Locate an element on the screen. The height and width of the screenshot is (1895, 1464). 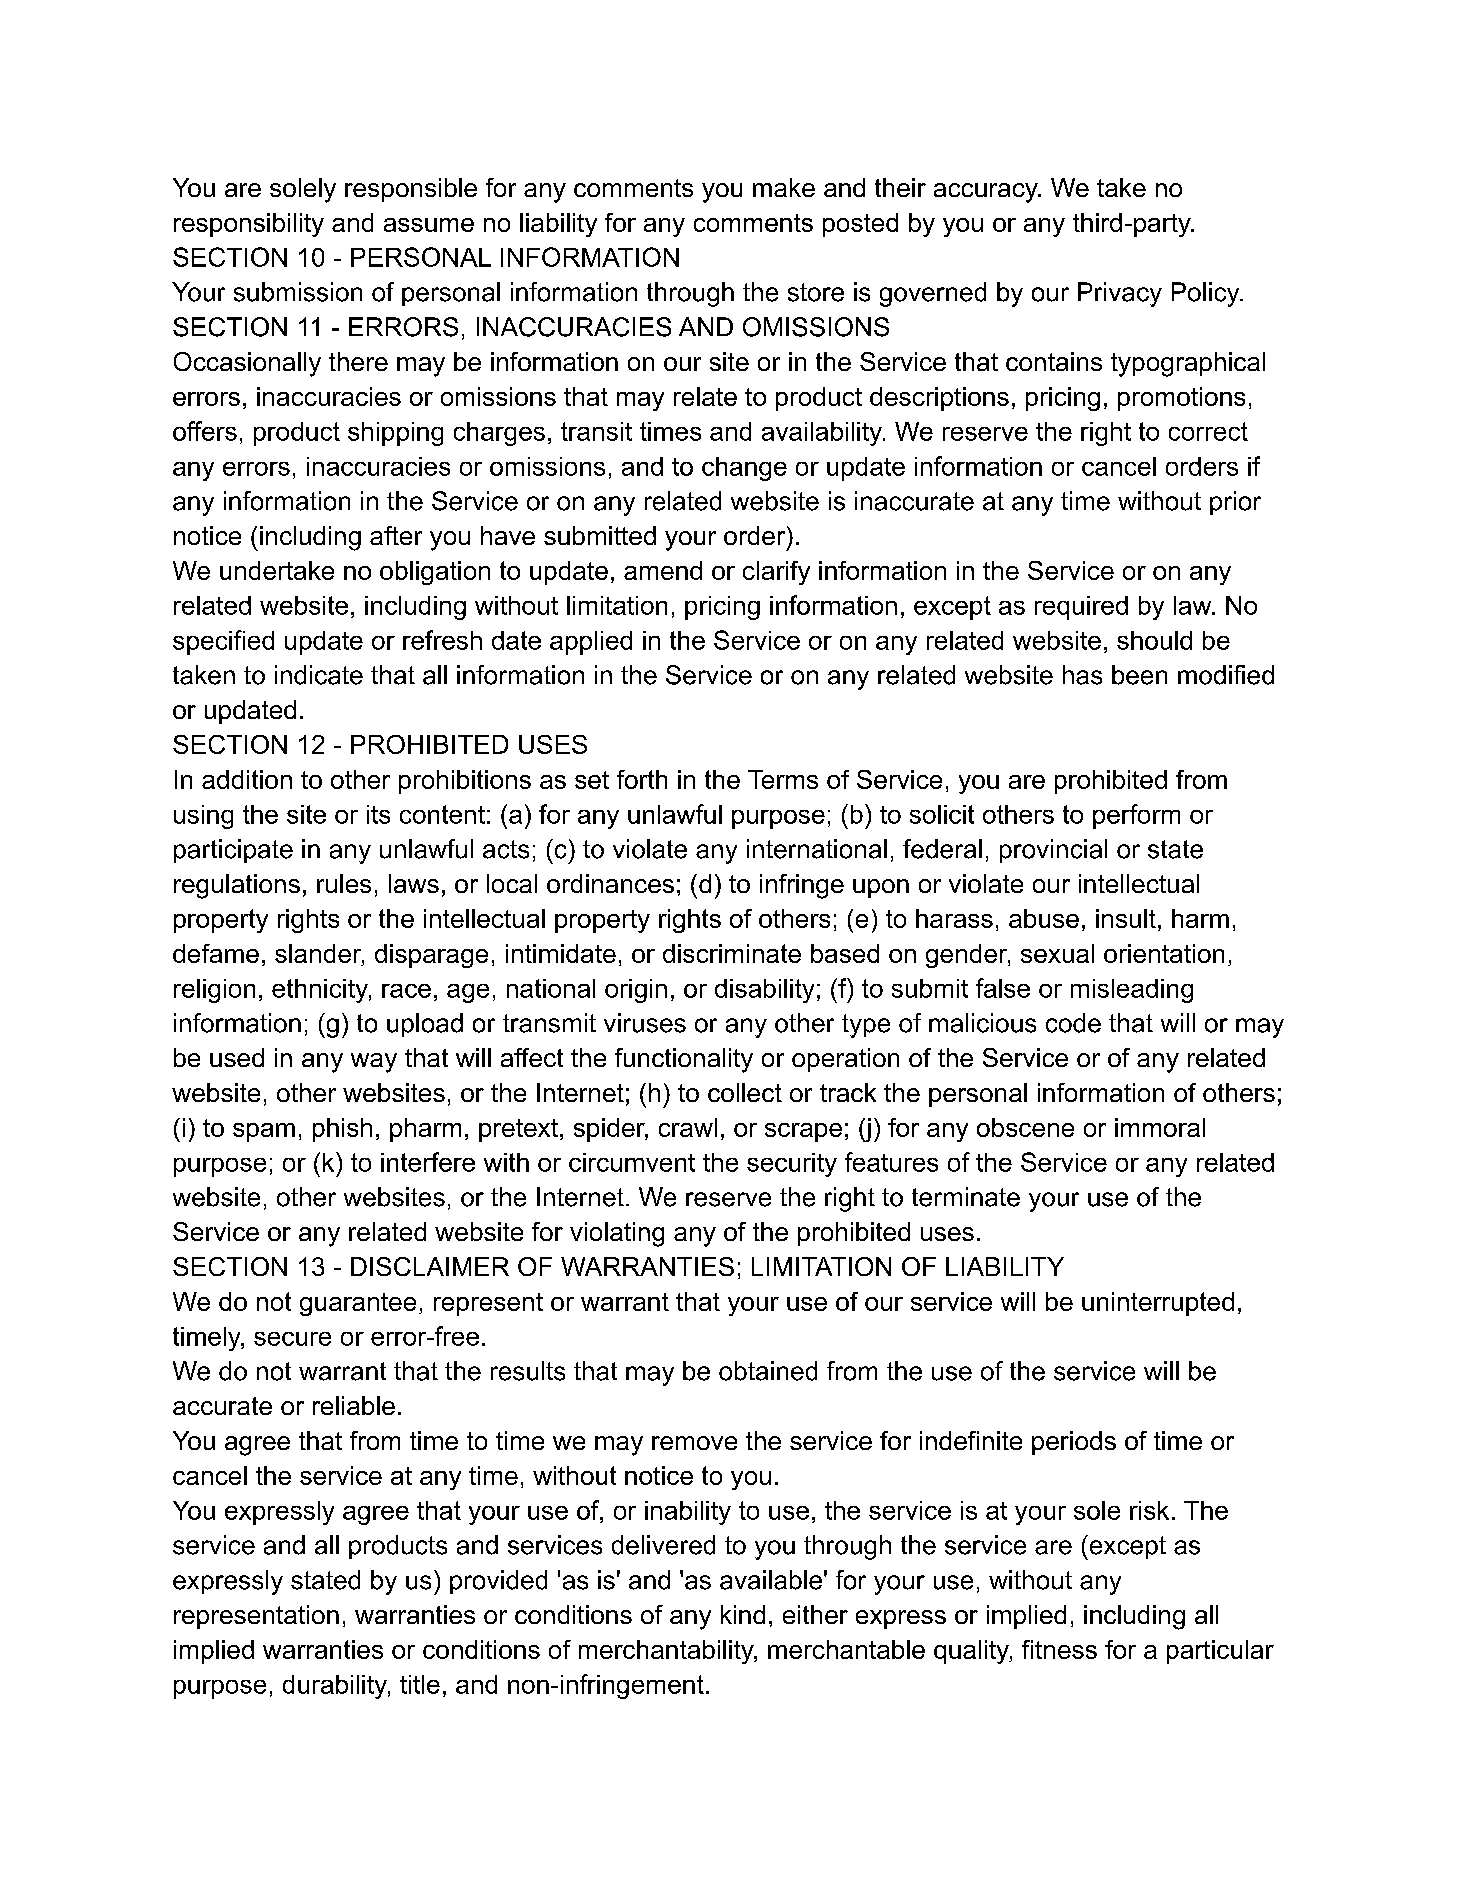
Terms is located at coordinates (783, 779).
